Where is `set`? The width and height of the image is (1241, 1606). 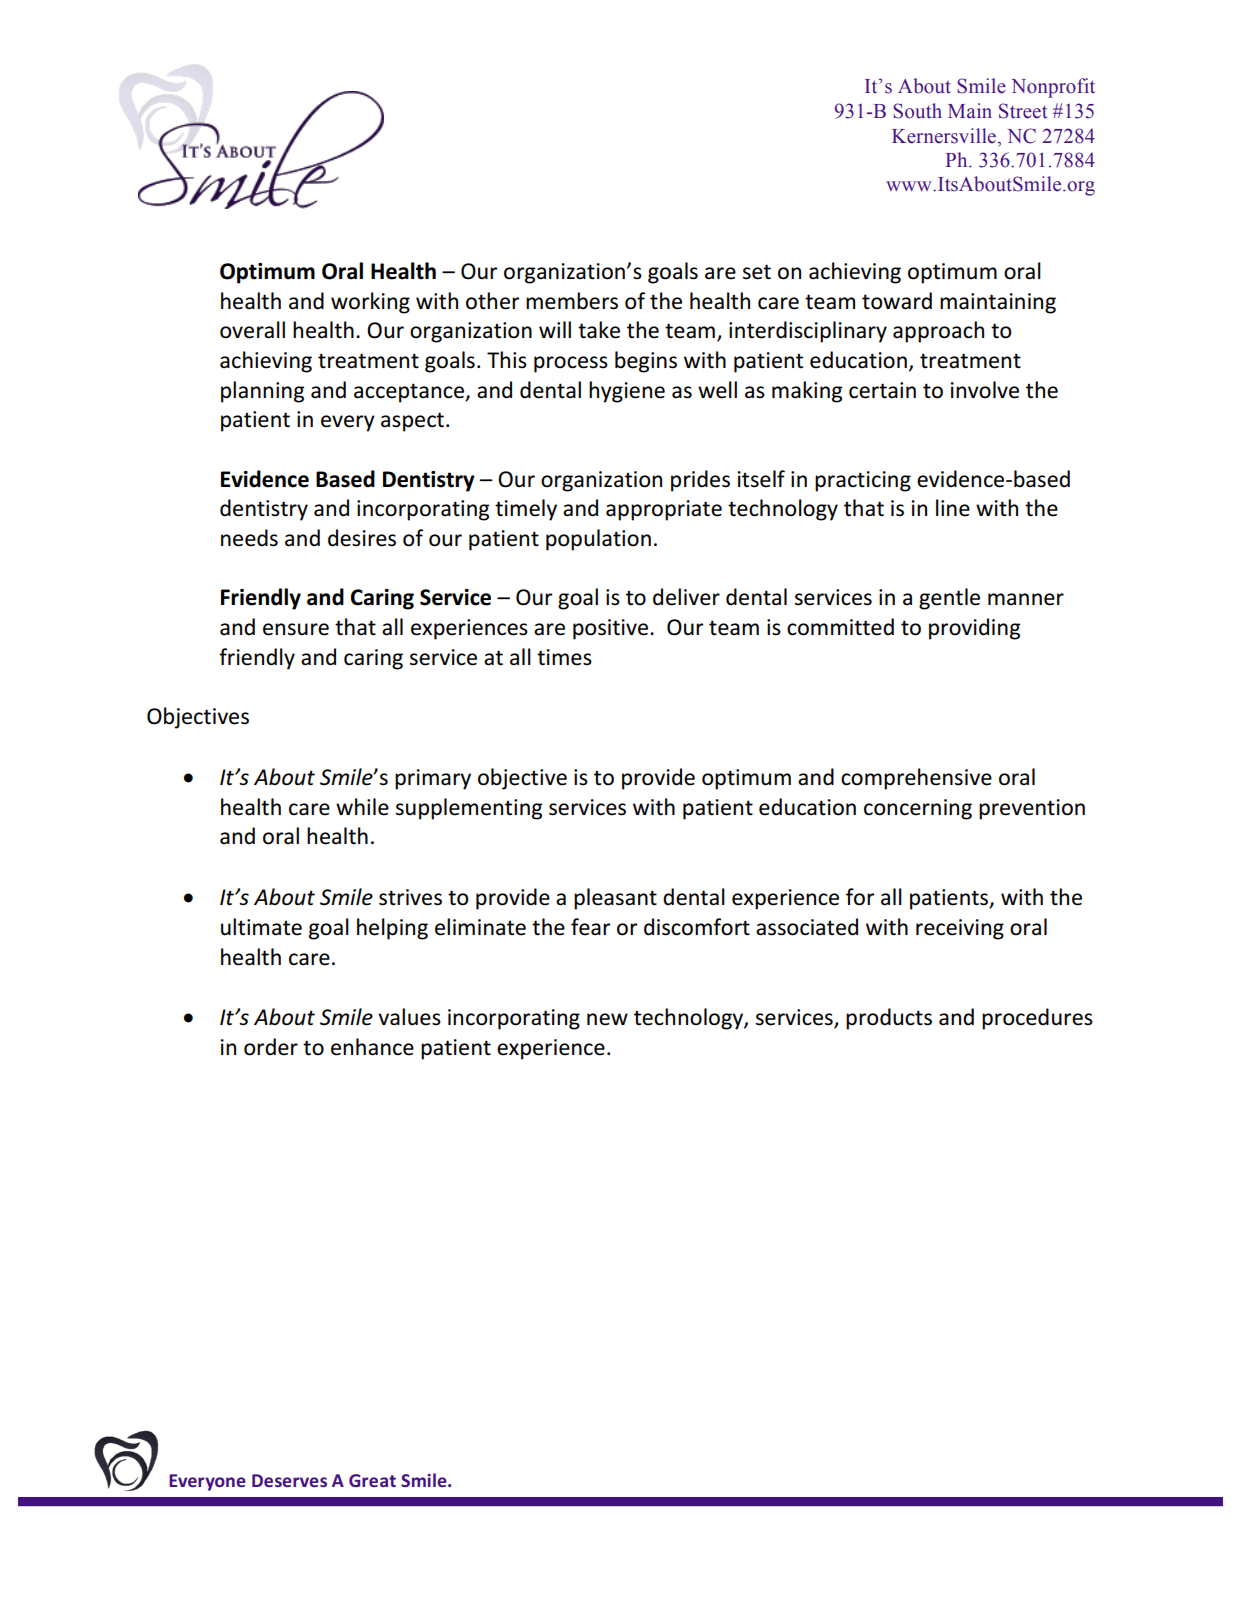 set is located at coordinates (757, 272).
